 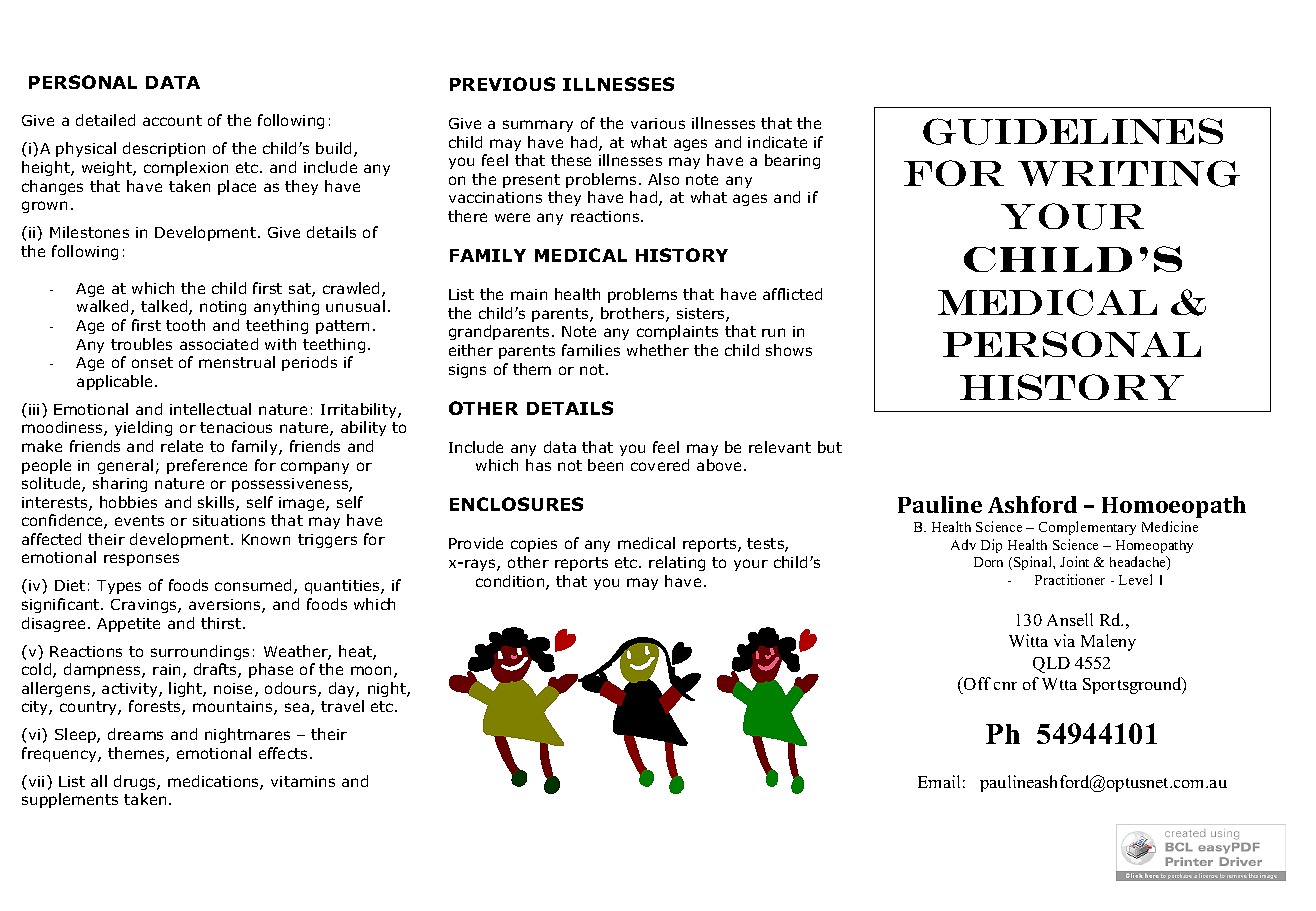 I want to click on families, so click(x=591, y=350).
